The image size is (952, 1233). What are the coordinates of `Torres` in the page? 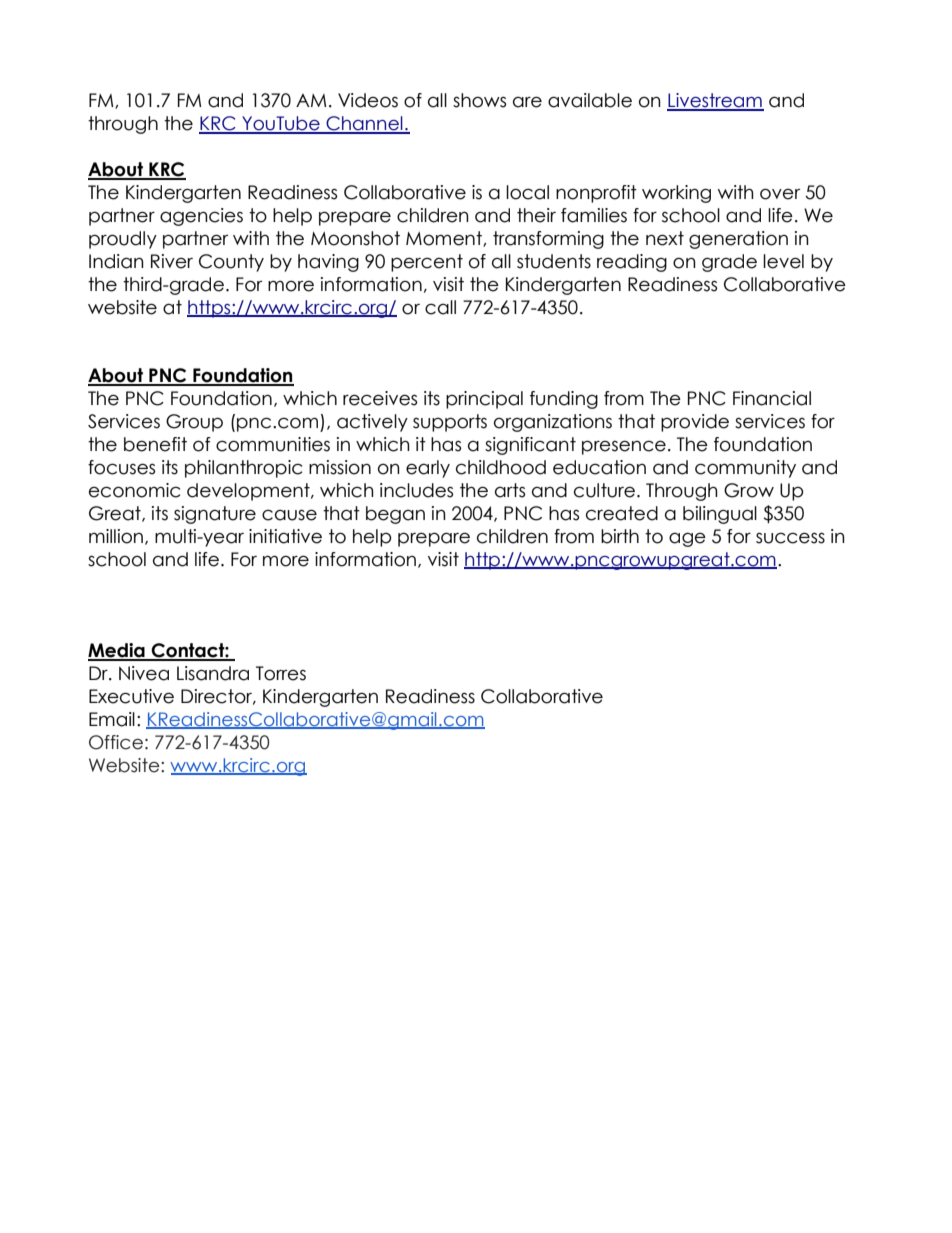 It's located at (281, 673).
